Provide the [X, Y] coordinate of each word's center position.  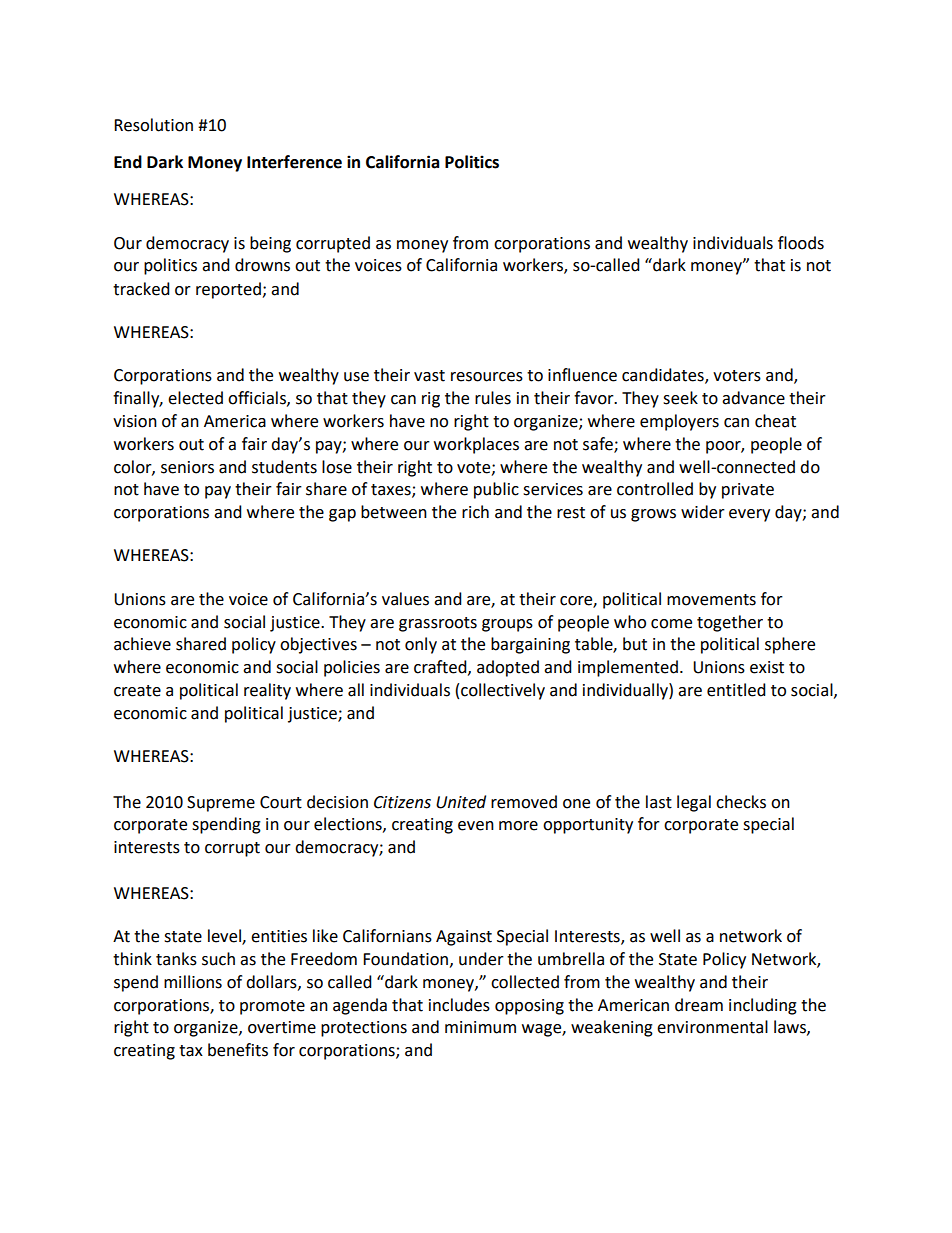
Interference [294, 162]
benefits [238, 1050]
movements [711, 600]
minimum [480, 1027]
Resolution [153, 125]
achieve [142, 644]
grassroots [438, 624]
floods [801, 243]
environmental [712, 1027]
